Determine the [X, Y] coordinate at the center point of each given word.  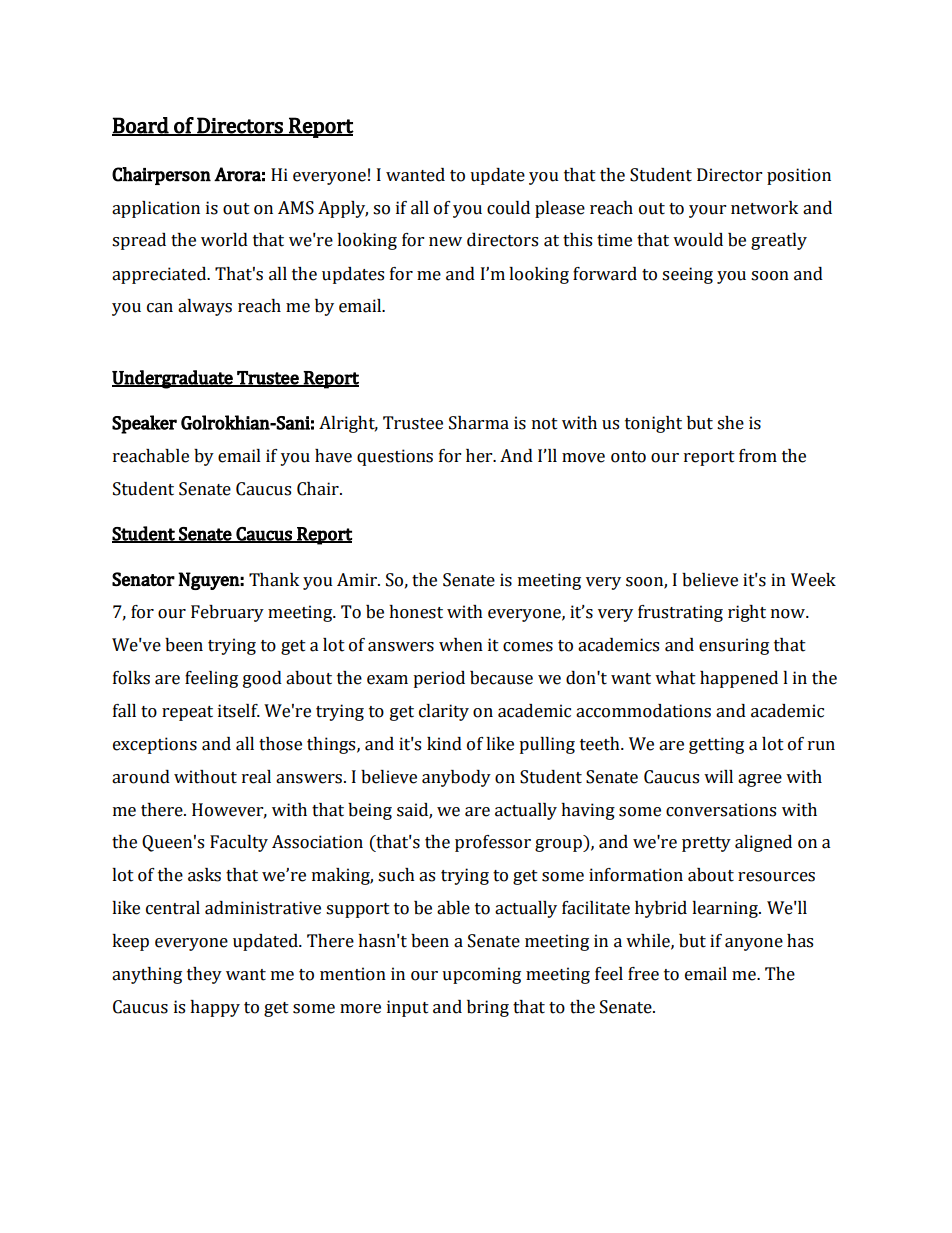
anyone [754, 944]
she [730, 423]
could [508, 208]
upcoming [481, 975]
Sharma [479, 423]
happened [739, 679]
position [799, 176]
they [204, 975]
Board [141, 126]
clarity [444, 712]
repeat [187, 713]
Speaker [144, 424]
